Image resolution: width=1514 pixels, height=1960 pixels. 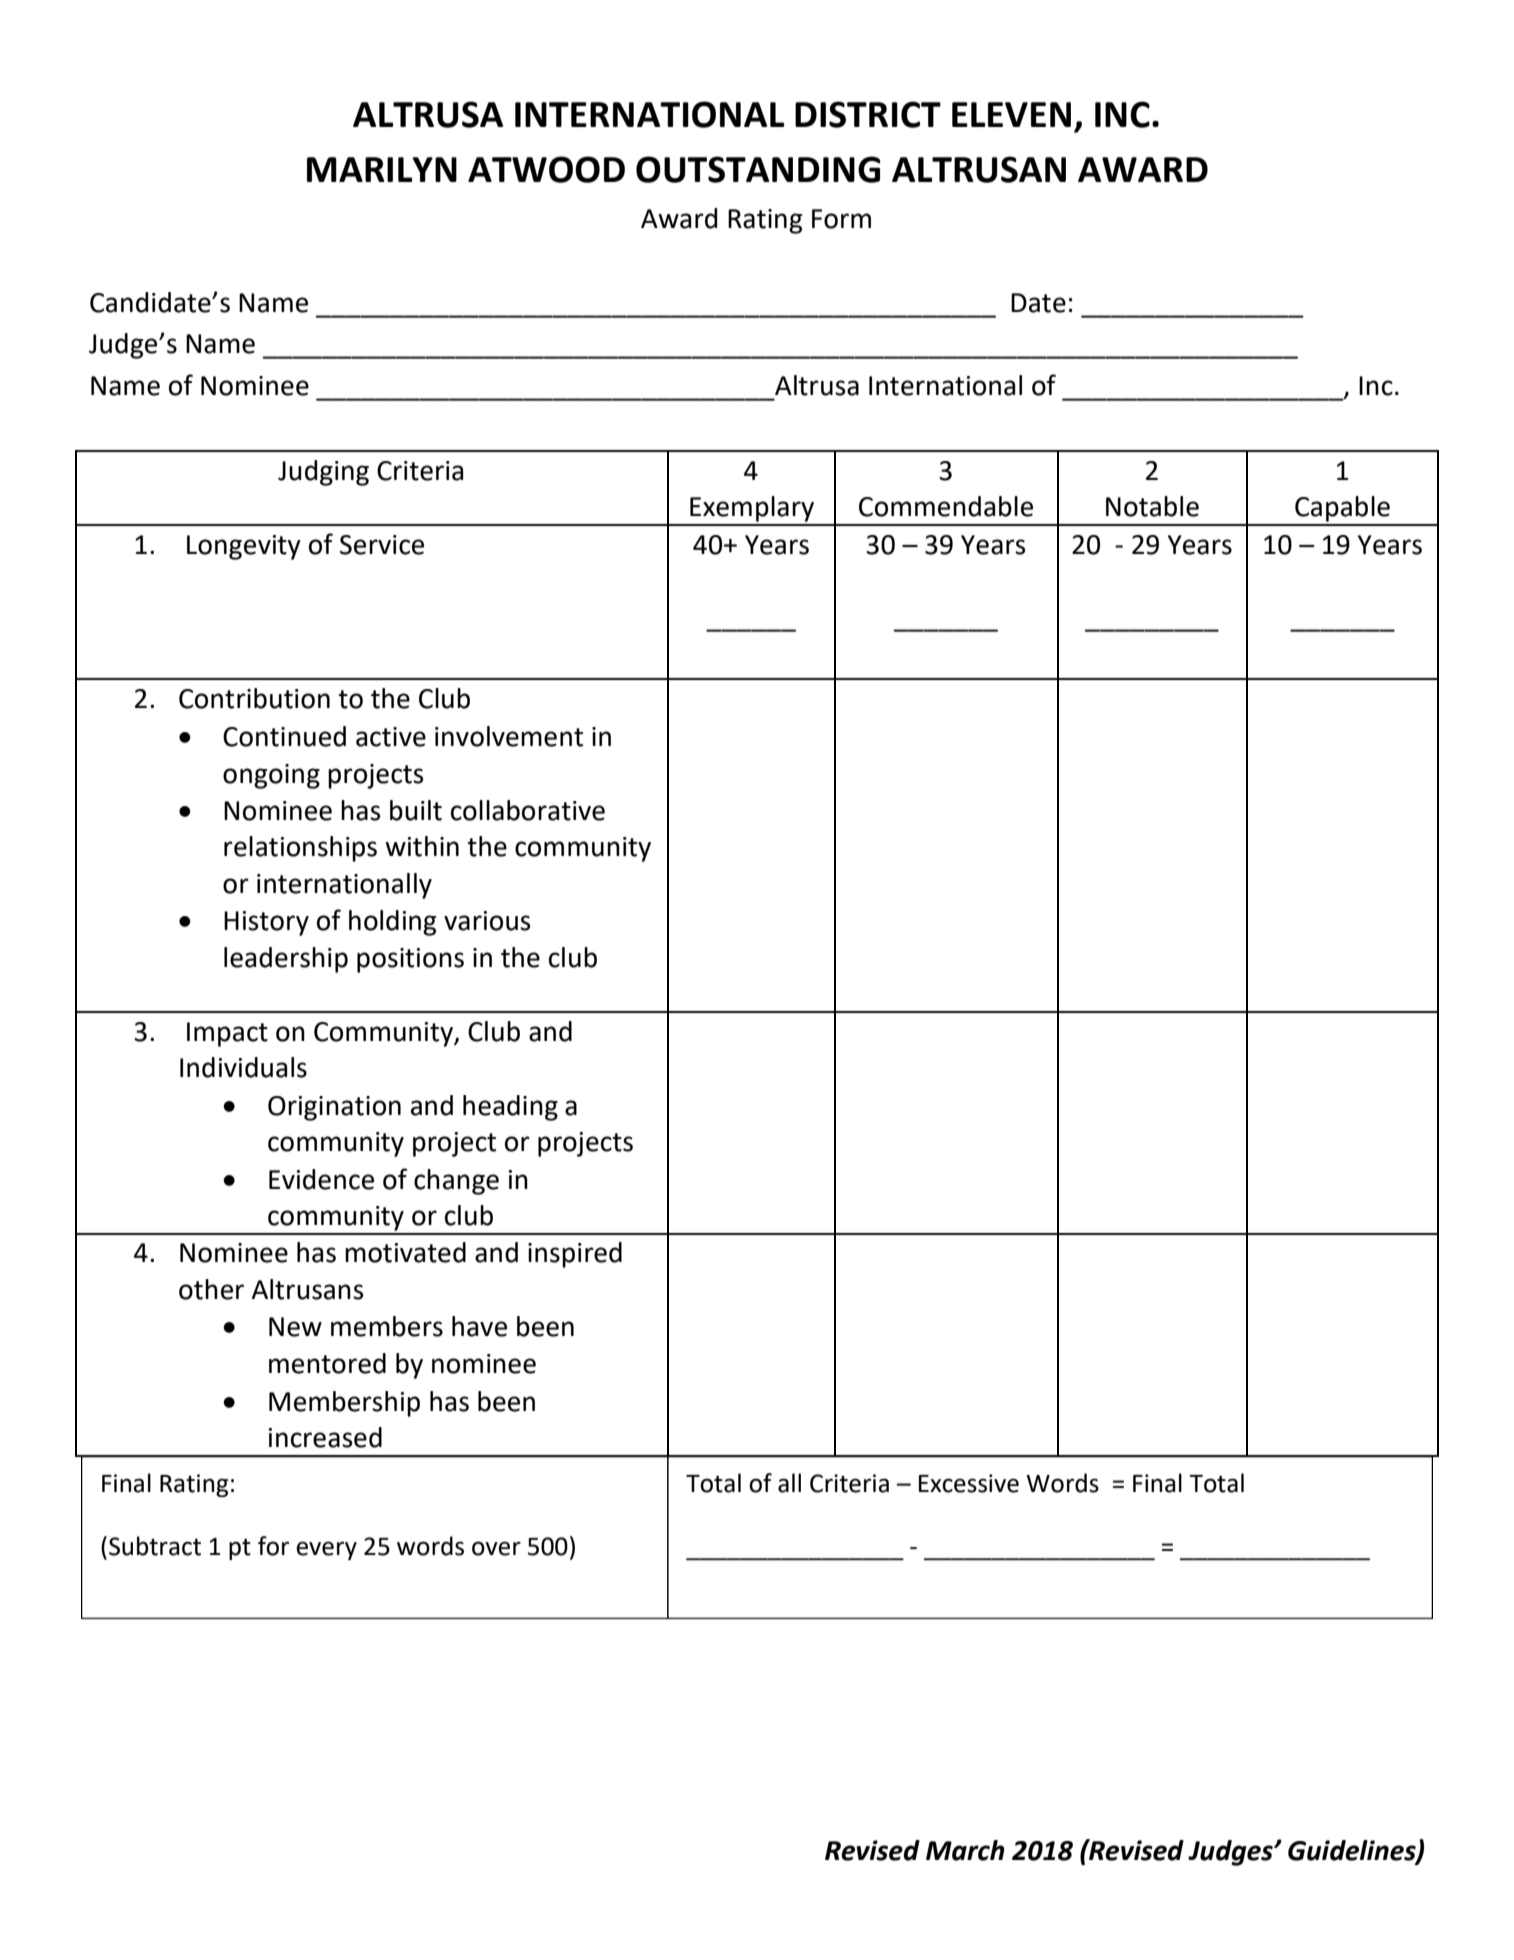 What do you see at coordinates (487, 921) in the screenshot?
I see `various` at bounding box center [487, 921].
